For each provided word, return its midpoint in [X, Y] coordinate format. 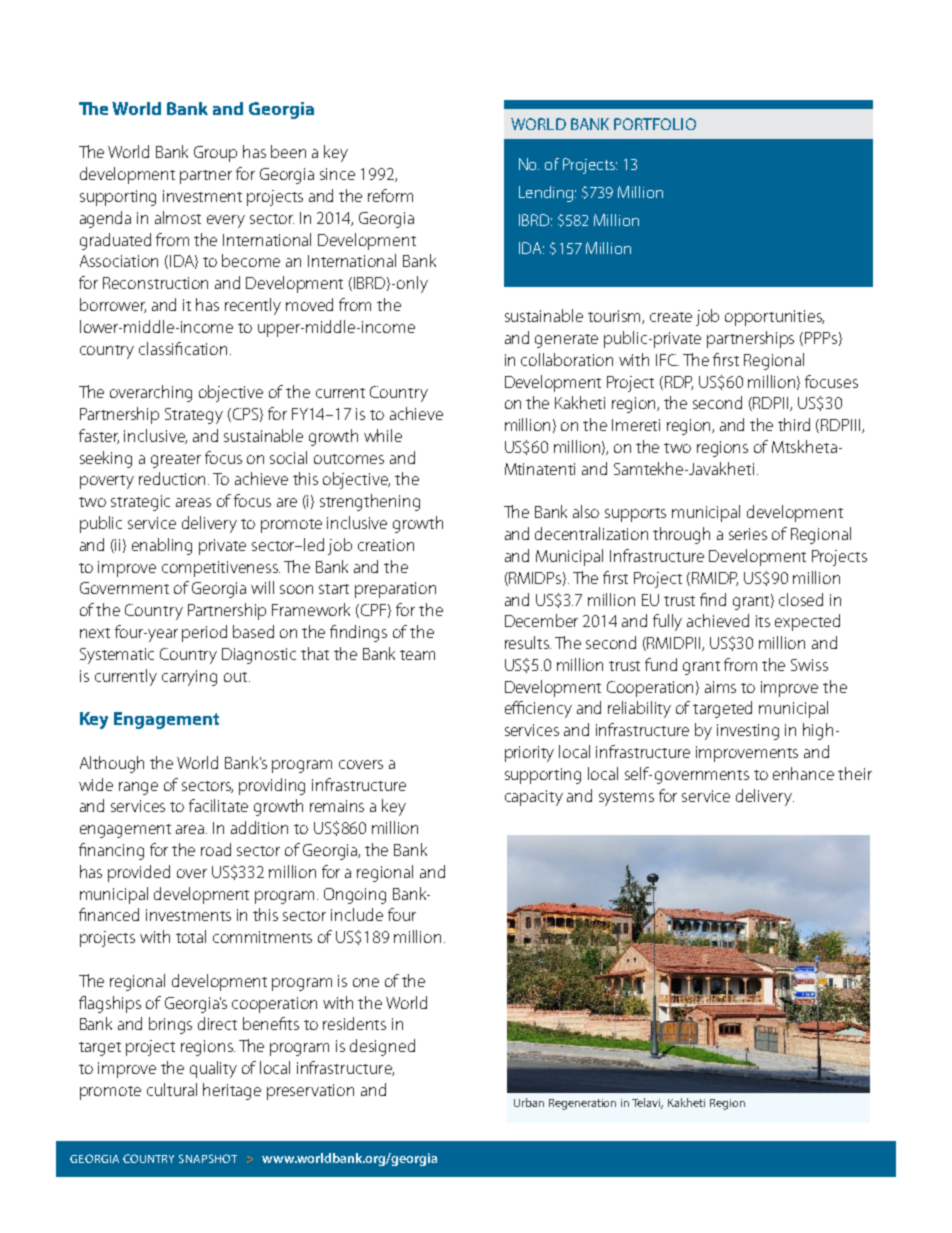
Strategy [194, 416]
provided [139, 873]
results [528, 642]
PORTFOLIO [655, 124]
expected [807, 622]
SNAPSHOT [208, 1158]
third [794, 424]
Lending [546, 194]
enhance [803, 773]
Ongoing [355, 896]
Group [215, 154]
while [383, 435]
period [204, 633]
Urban [529, 1102]
